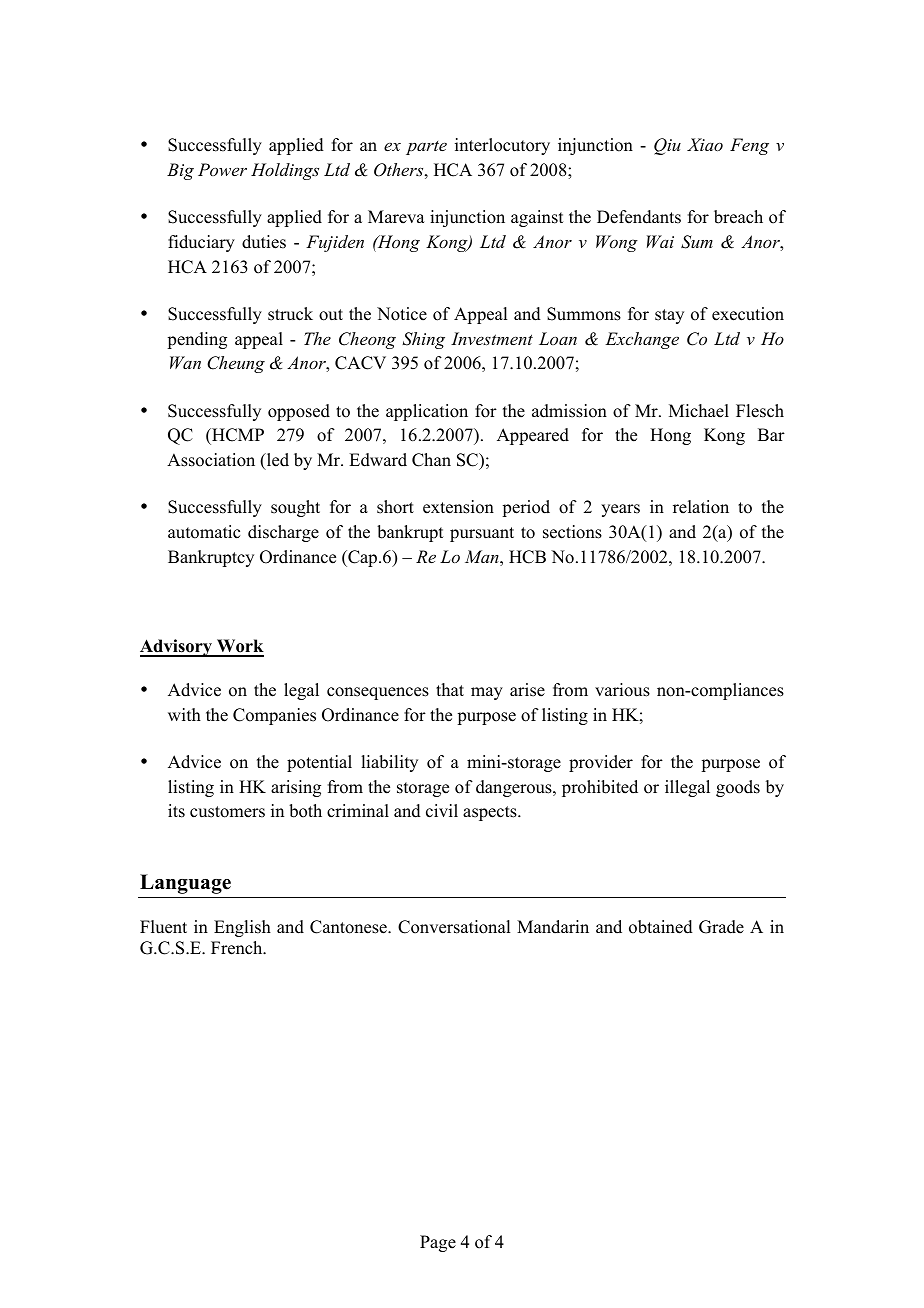 The image size is (924, 1308). Describe the element at coordinates (491, 813) in the page. I see `aspects` at that location.
